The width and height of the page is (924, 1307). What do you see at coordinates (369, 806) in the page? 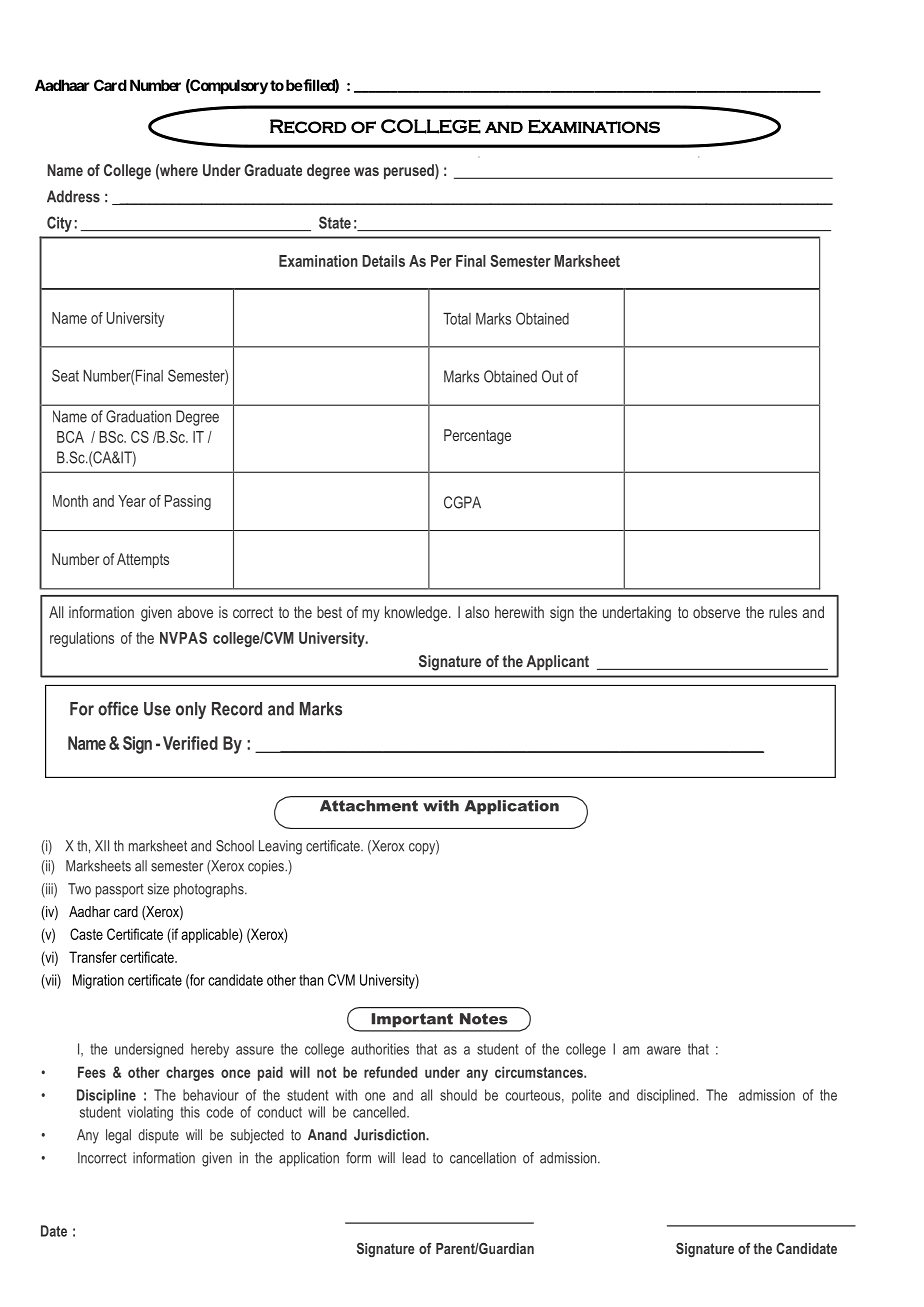
I see `Attachment` at bounding box center [369, 806].
